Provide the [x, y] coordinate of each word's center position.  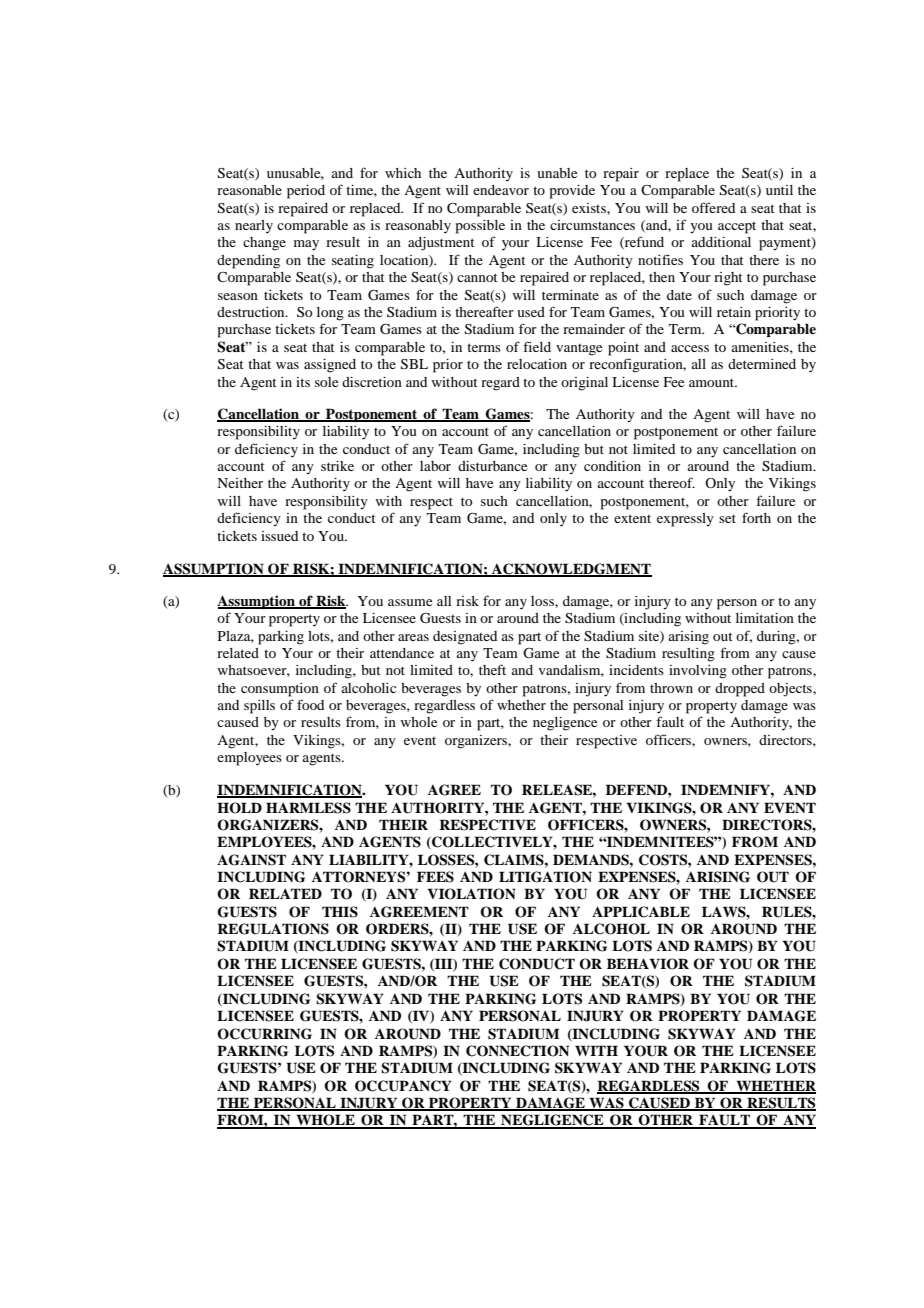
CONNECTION [517, 1051]
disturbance [492, 466]
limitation [765, 618]
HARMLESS [308, 808]
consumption [280, 690]
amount [713, 382]
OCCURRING [264, 1034]
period [306, 192]
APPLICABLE [641, 912]
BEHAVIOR [648, 964]
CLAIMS [515, 860]
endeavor [501, 190]
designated [465, 638]
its [303, 382]
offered [713, 207]
